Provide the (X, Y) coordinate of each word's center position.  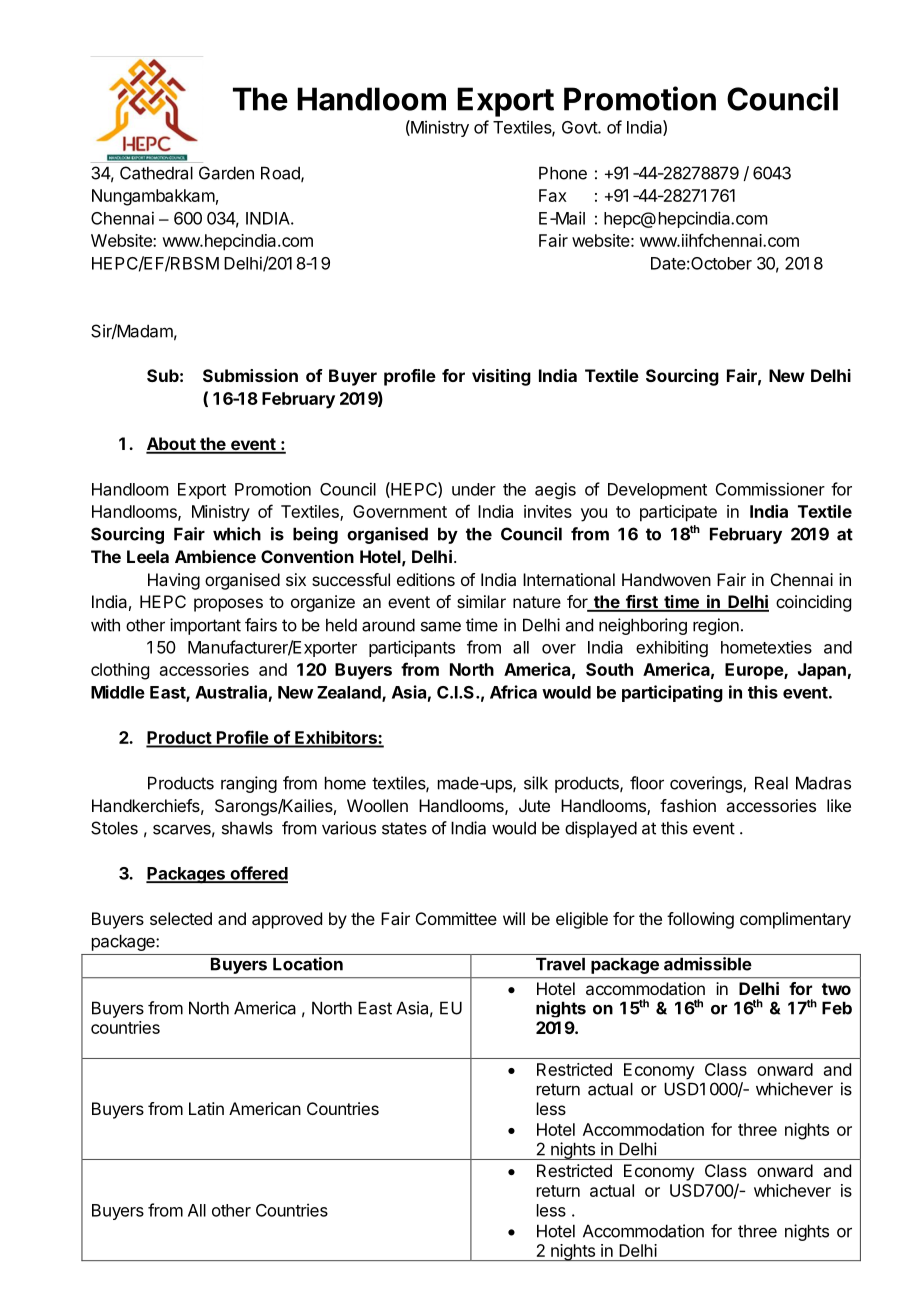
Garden (226, 173)
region (716, 626)
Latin (206, 1108)
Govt (580, 127)
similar (481, 601)
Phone (563, 173)
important (205, 626)
